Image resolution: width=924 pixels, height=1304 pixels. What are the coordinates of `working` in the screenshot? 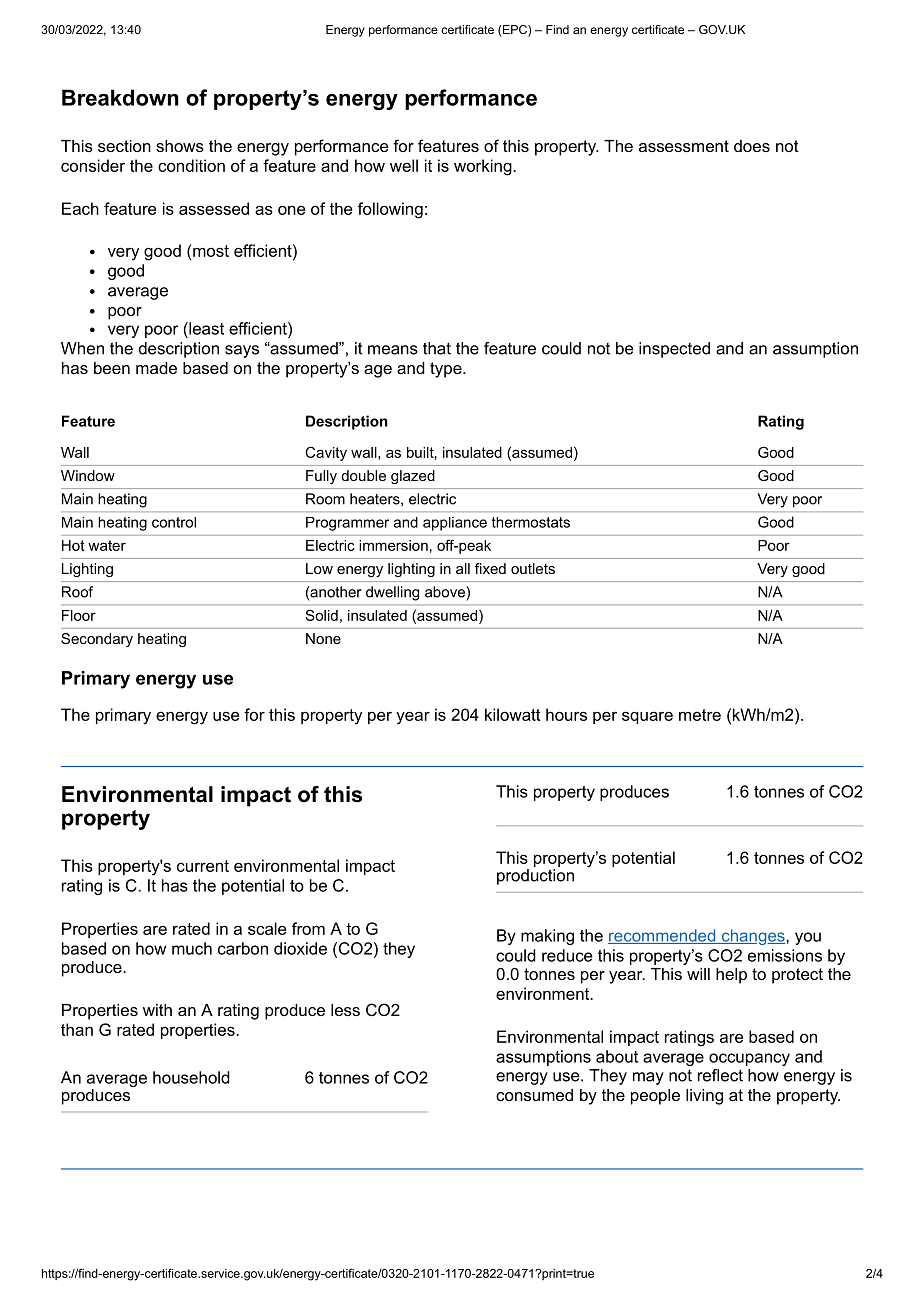 It's located at (484, 167).
